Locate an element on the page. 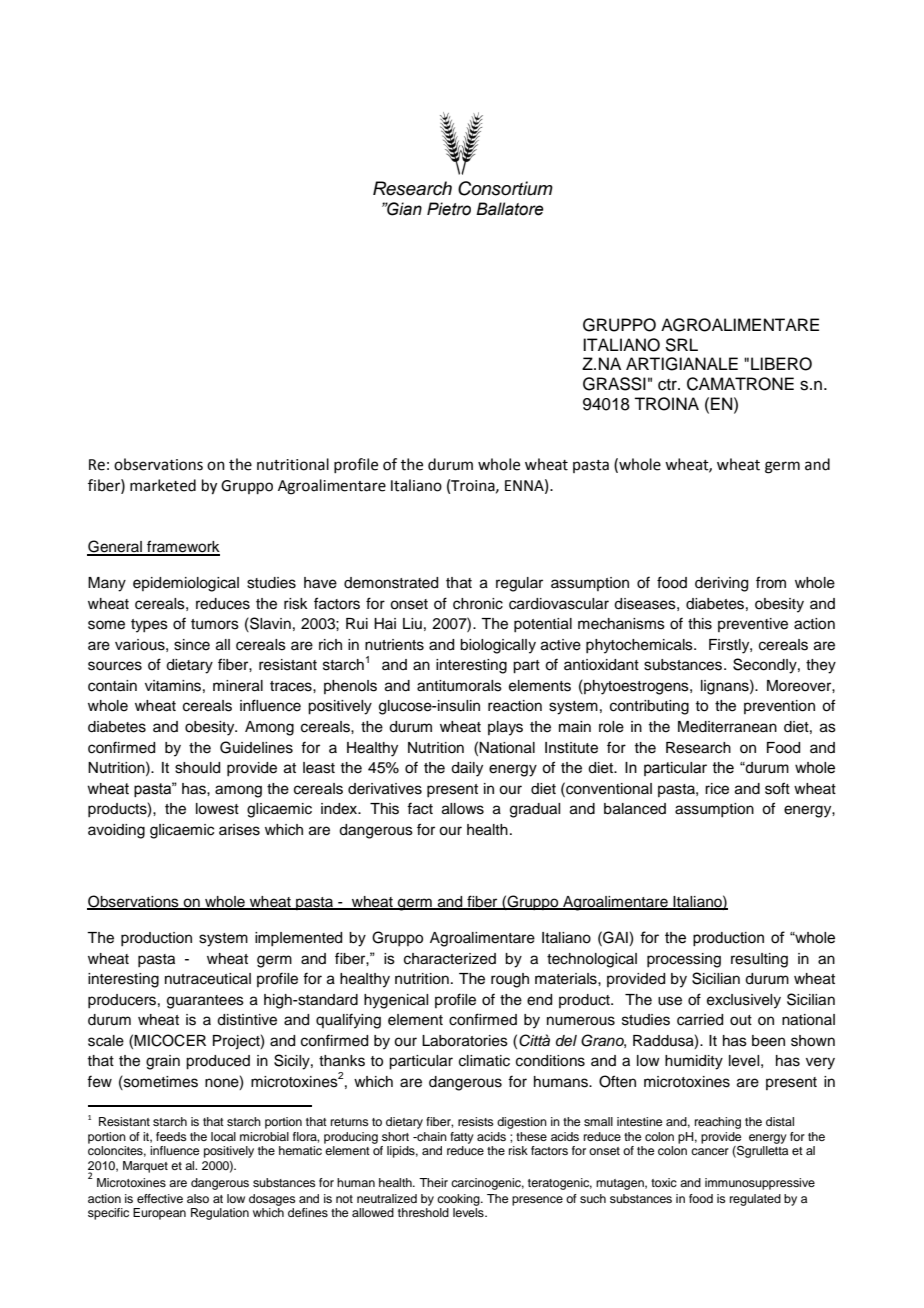 This page has height=1308, width=924. also is located at coordinates (198, 1198).
